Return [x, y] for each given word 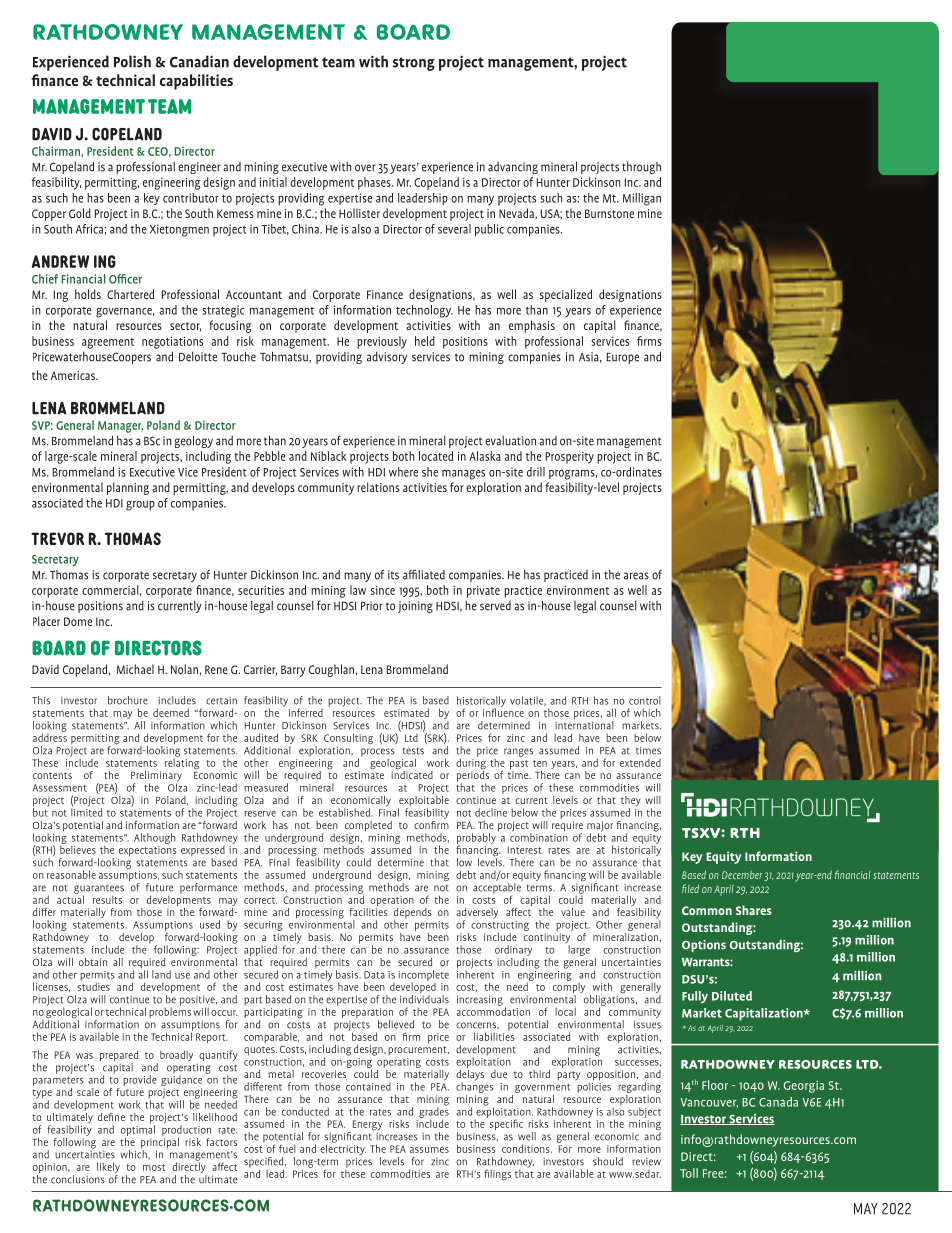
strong [414, 64]
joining [415, 607]
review [646, 1162]
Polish [132, 61]
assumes [429, 1150]
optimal [138, 1129]
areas [636, 576]
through [641, 168]
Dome [78, 621]
